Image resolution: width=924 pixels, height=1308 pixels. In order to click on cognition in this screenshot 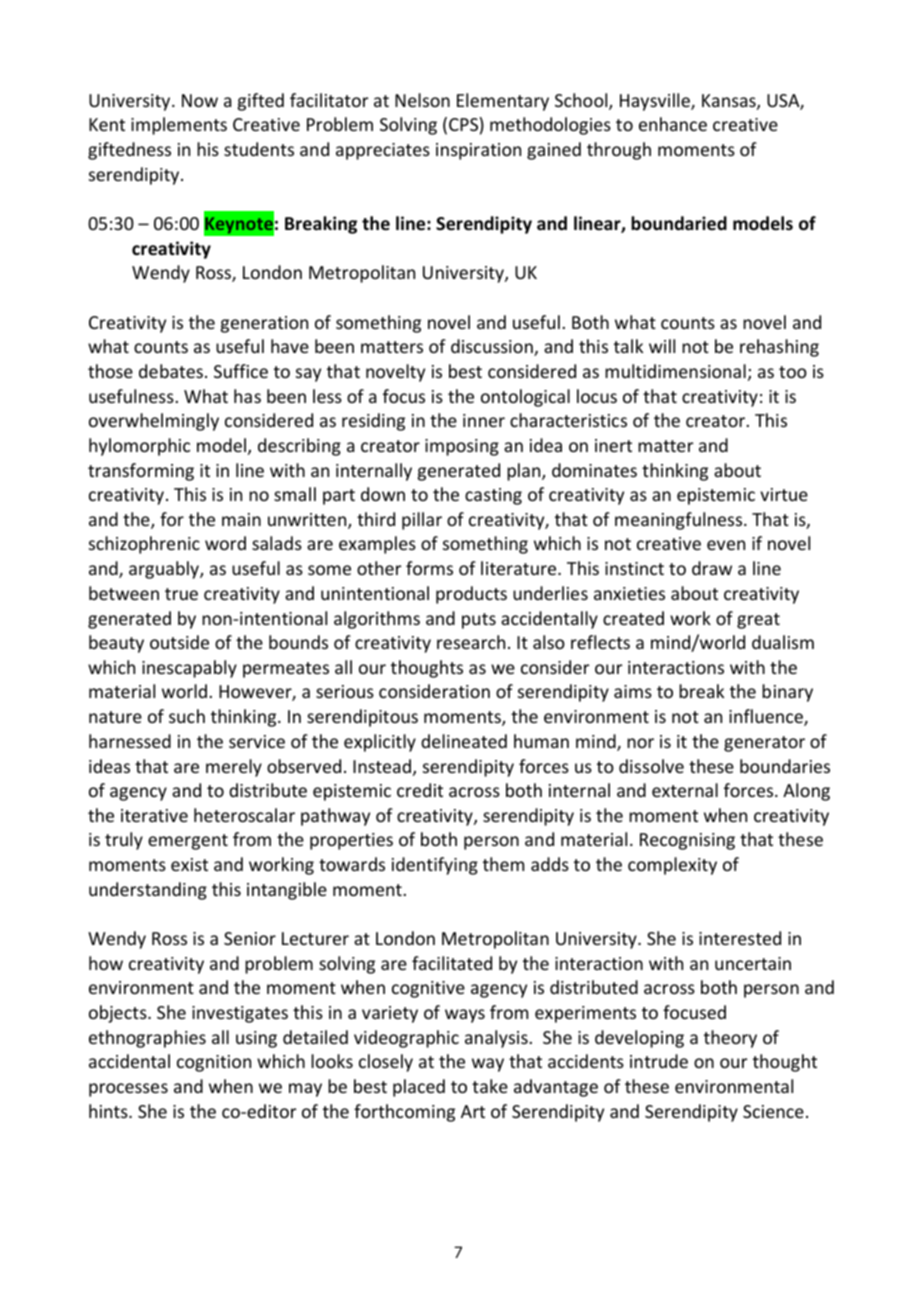, I will do `click(214, 1063)`.
